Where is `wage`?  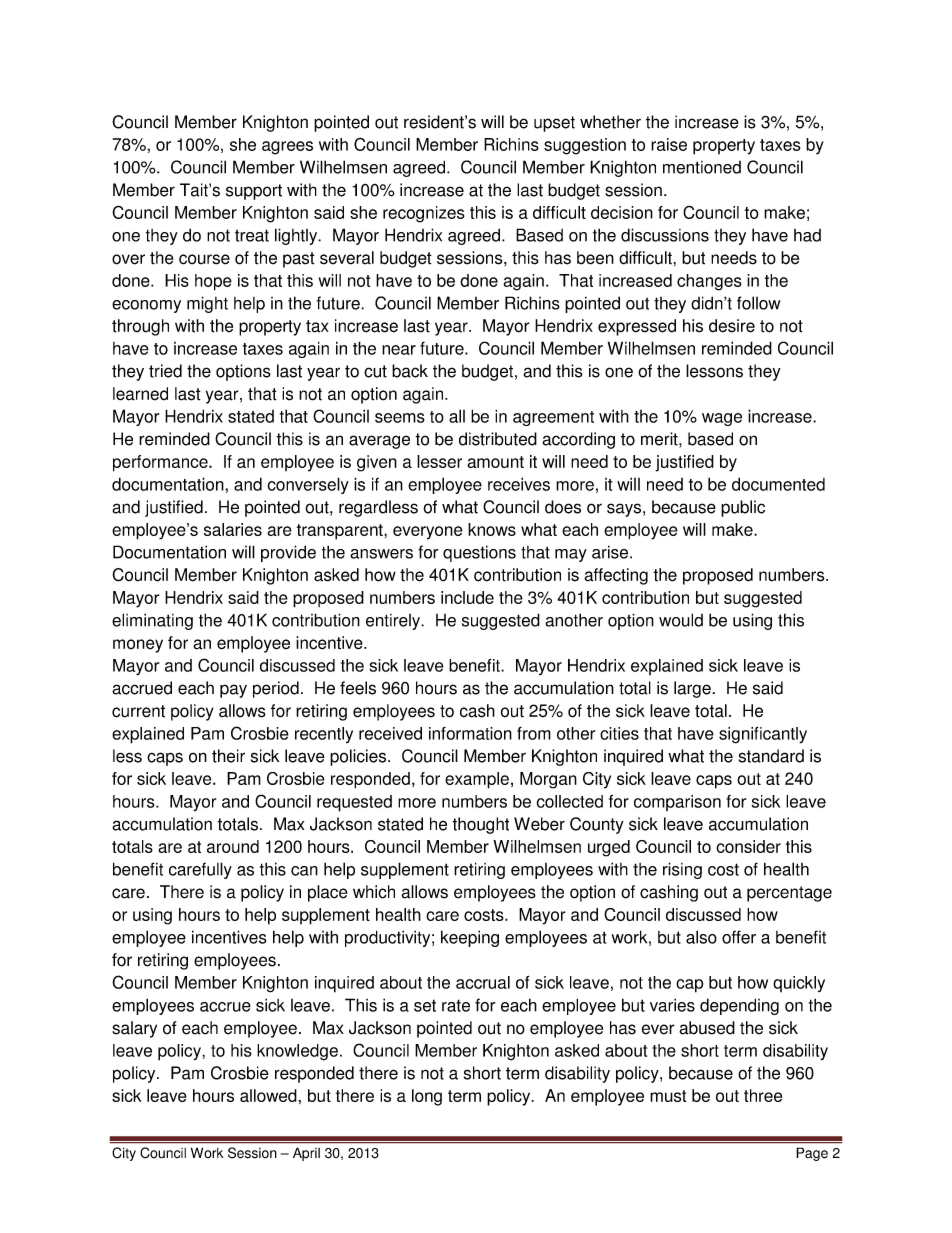 wage is located at coordinates (722, 419).
